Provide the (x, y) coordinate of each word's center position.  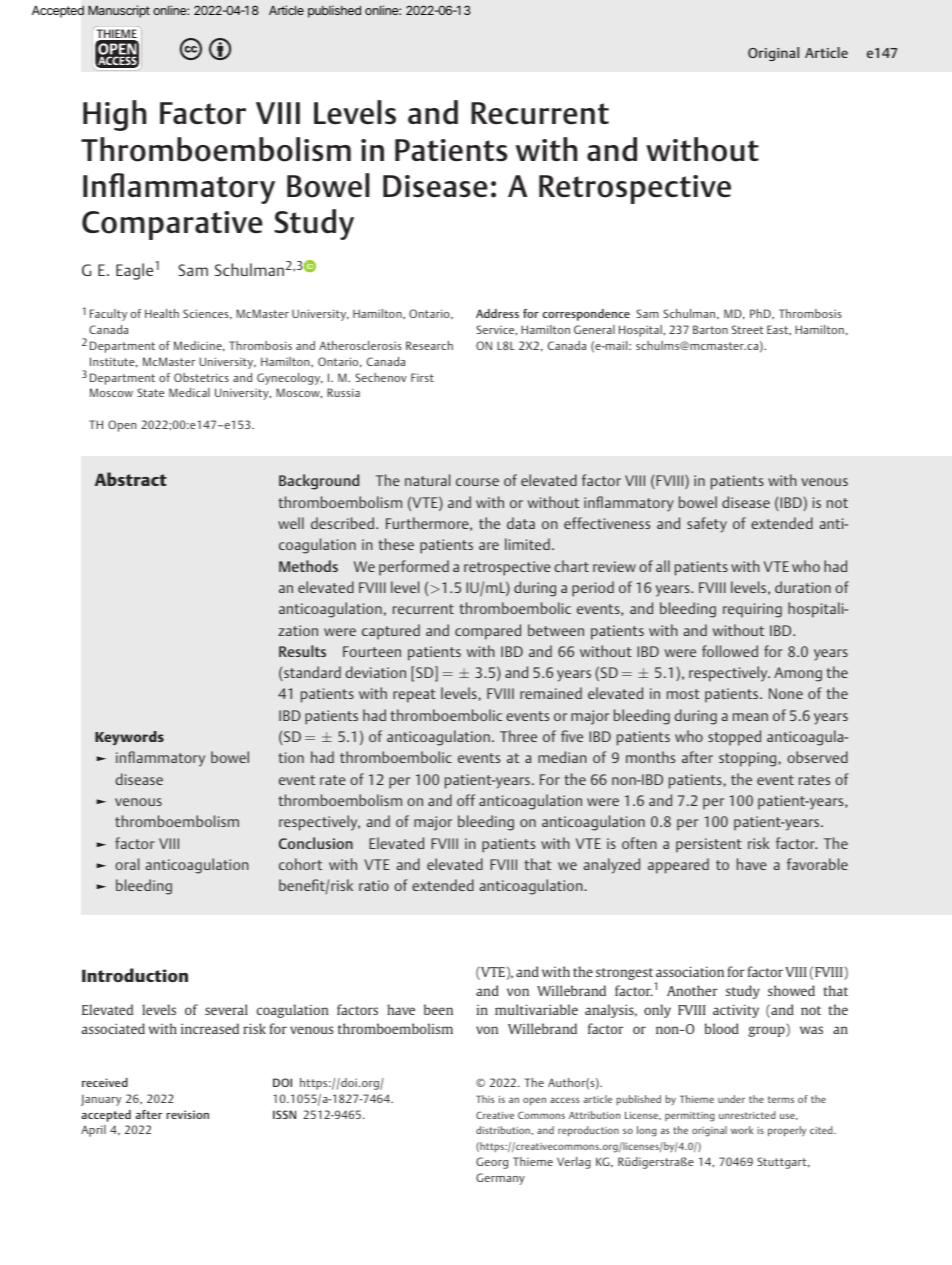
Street (747, 329)
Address (497, 313)
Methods (308, 566)
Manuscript (119, 11)
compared (488, 632)
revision (188, 1114)
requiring (752, 610)
